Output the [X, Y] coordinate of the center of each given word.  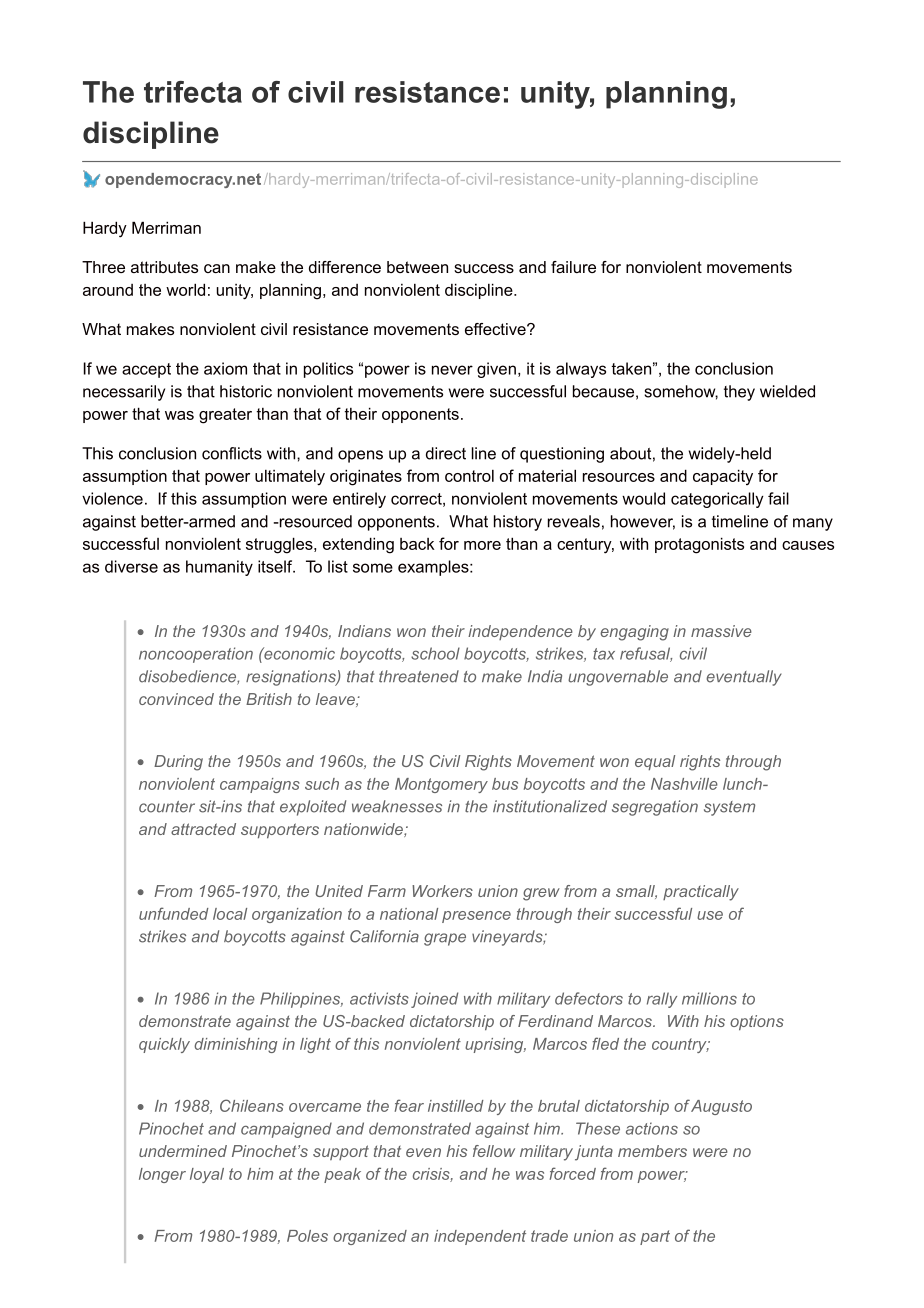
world [185, 289]
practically [701, 893]
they [739, 393]
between [417, 267]
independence [520, 632]
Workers [442, 891]
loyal [207, 1175]
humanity [219, 568]
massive [721, 631]
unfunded [174, 913]
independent [480, 1237]
